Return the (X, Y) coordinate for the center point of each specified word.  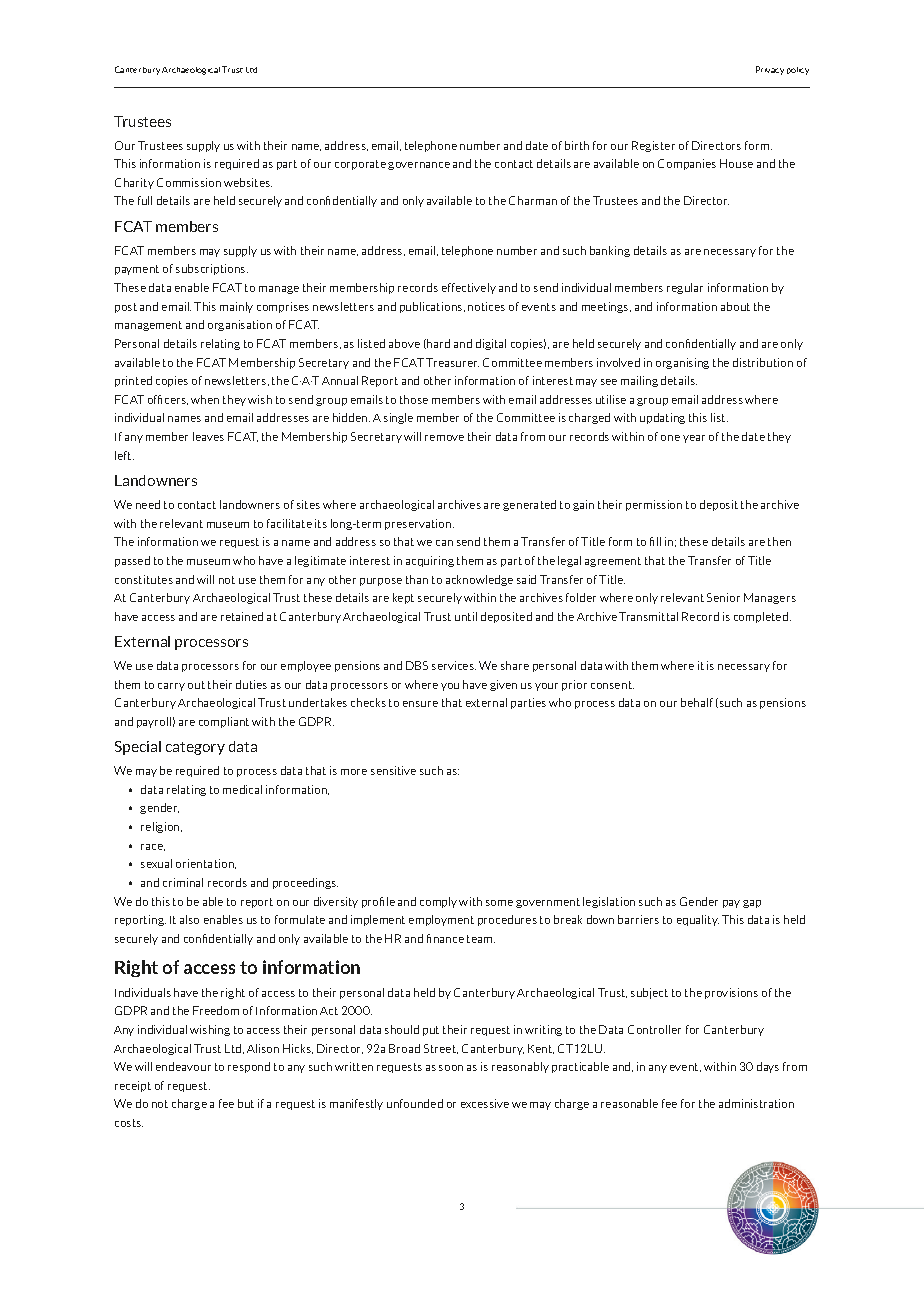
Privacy (770, 70)
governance (419, 166)
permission (654, 505)
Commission (189, 182)
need (148, 504)
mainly (236, 307)
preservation (419, 524)
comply (438, 902)
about (735, 306)
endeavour (183, 1066)
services (454, 665)
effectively (469, 288)
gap (752, 904)
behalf (697, 702)
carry (171, 687)
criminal (183, 882)
